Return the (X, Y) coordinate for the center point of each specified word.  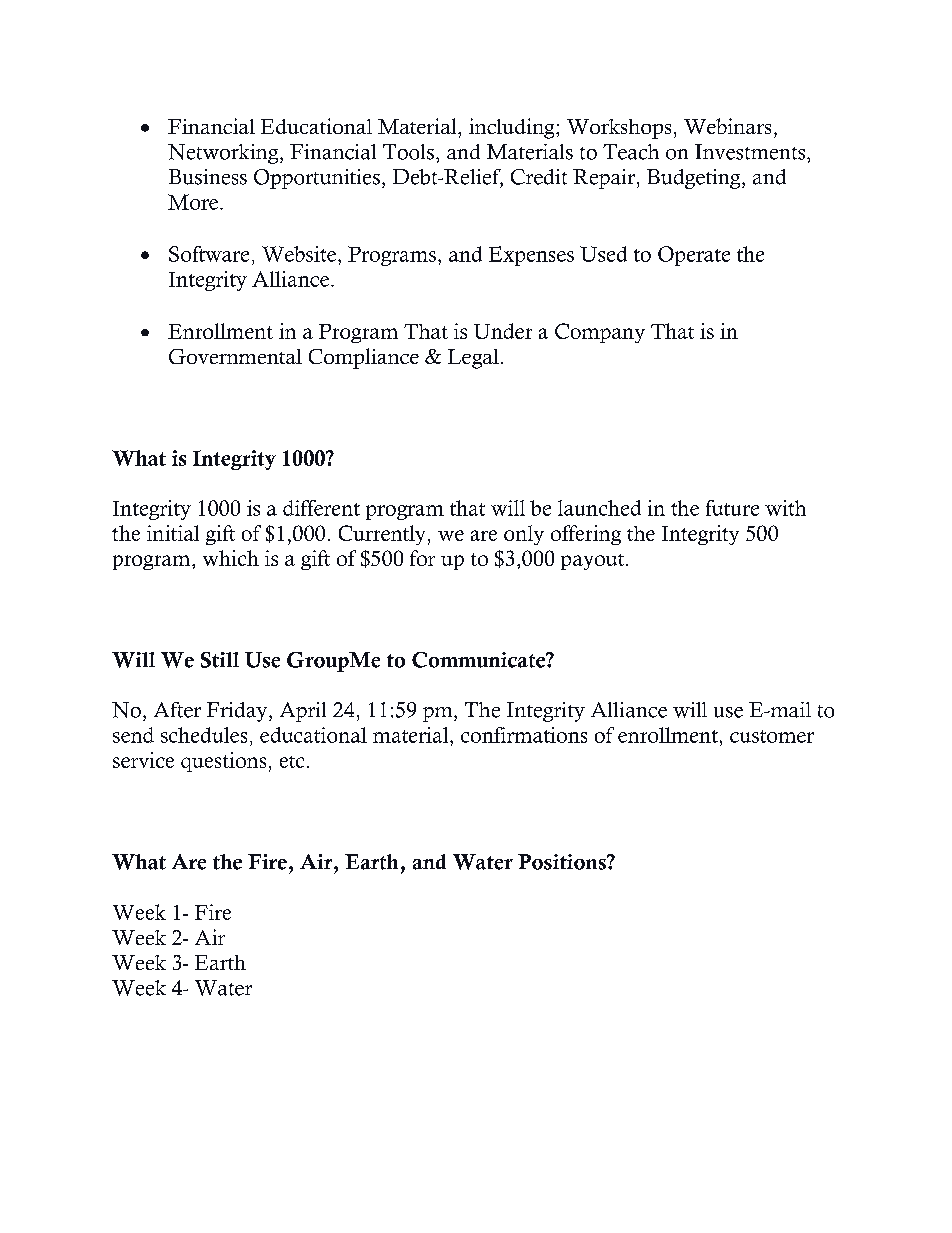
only (524, 535)
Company (600, 333)
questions (223, 762)
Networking (224, 154)
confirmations (524, 735)
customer (772, 736)
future (732, 508)
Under (503, 331)
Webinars (727, 126)
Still (220, 660)
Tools (408, 152)
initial (173, 533)
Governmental (235, 356)
